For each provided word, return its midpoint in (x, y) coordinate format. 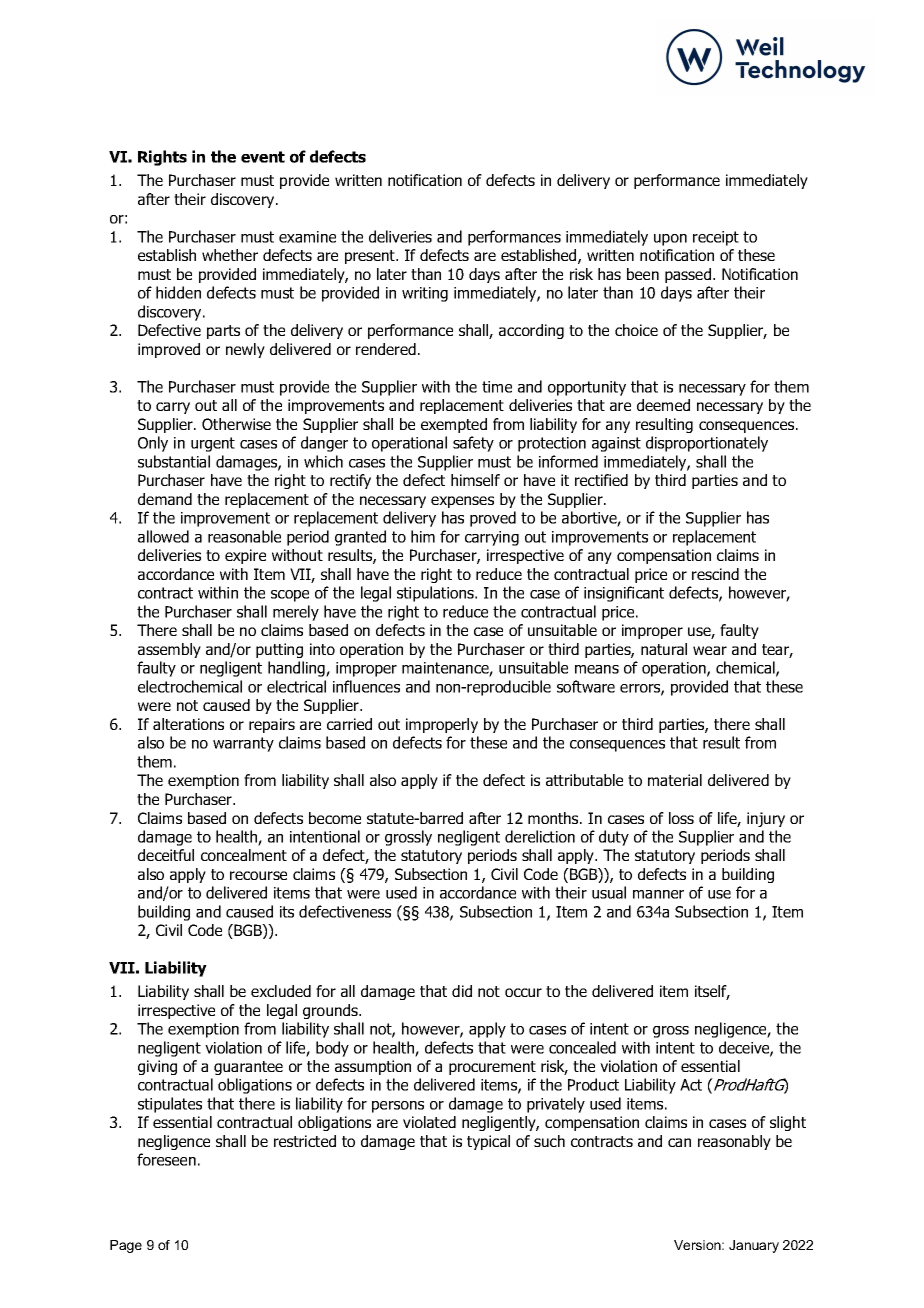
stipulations (436, 594)
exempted (454, 425)
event (263, 157)
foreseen (166, 1159)
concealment (244, 855)
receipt (716, 238)
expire (245, 556)
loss (681, 818)
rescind (715, 574)
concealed (582, 1047)
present (371, 257)
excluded (281, 991)
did (462, 991)
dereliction (540, 836)
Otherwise (236, 424)
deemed (663, 405)
